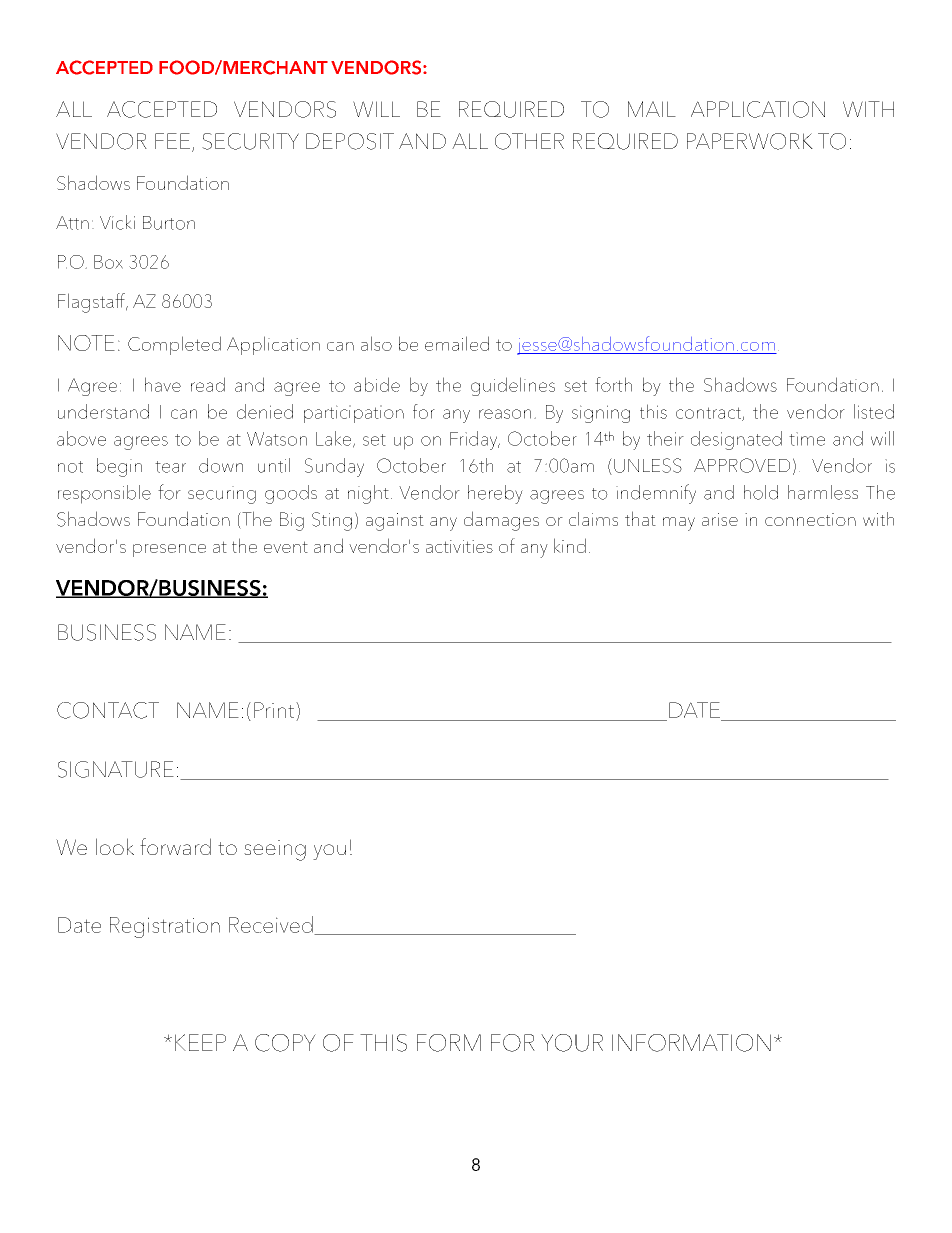 The image size is (952, 1233). What do you see at coordinates (163, 384) in the document?
I see `have` at bounding box center [163, 384].
